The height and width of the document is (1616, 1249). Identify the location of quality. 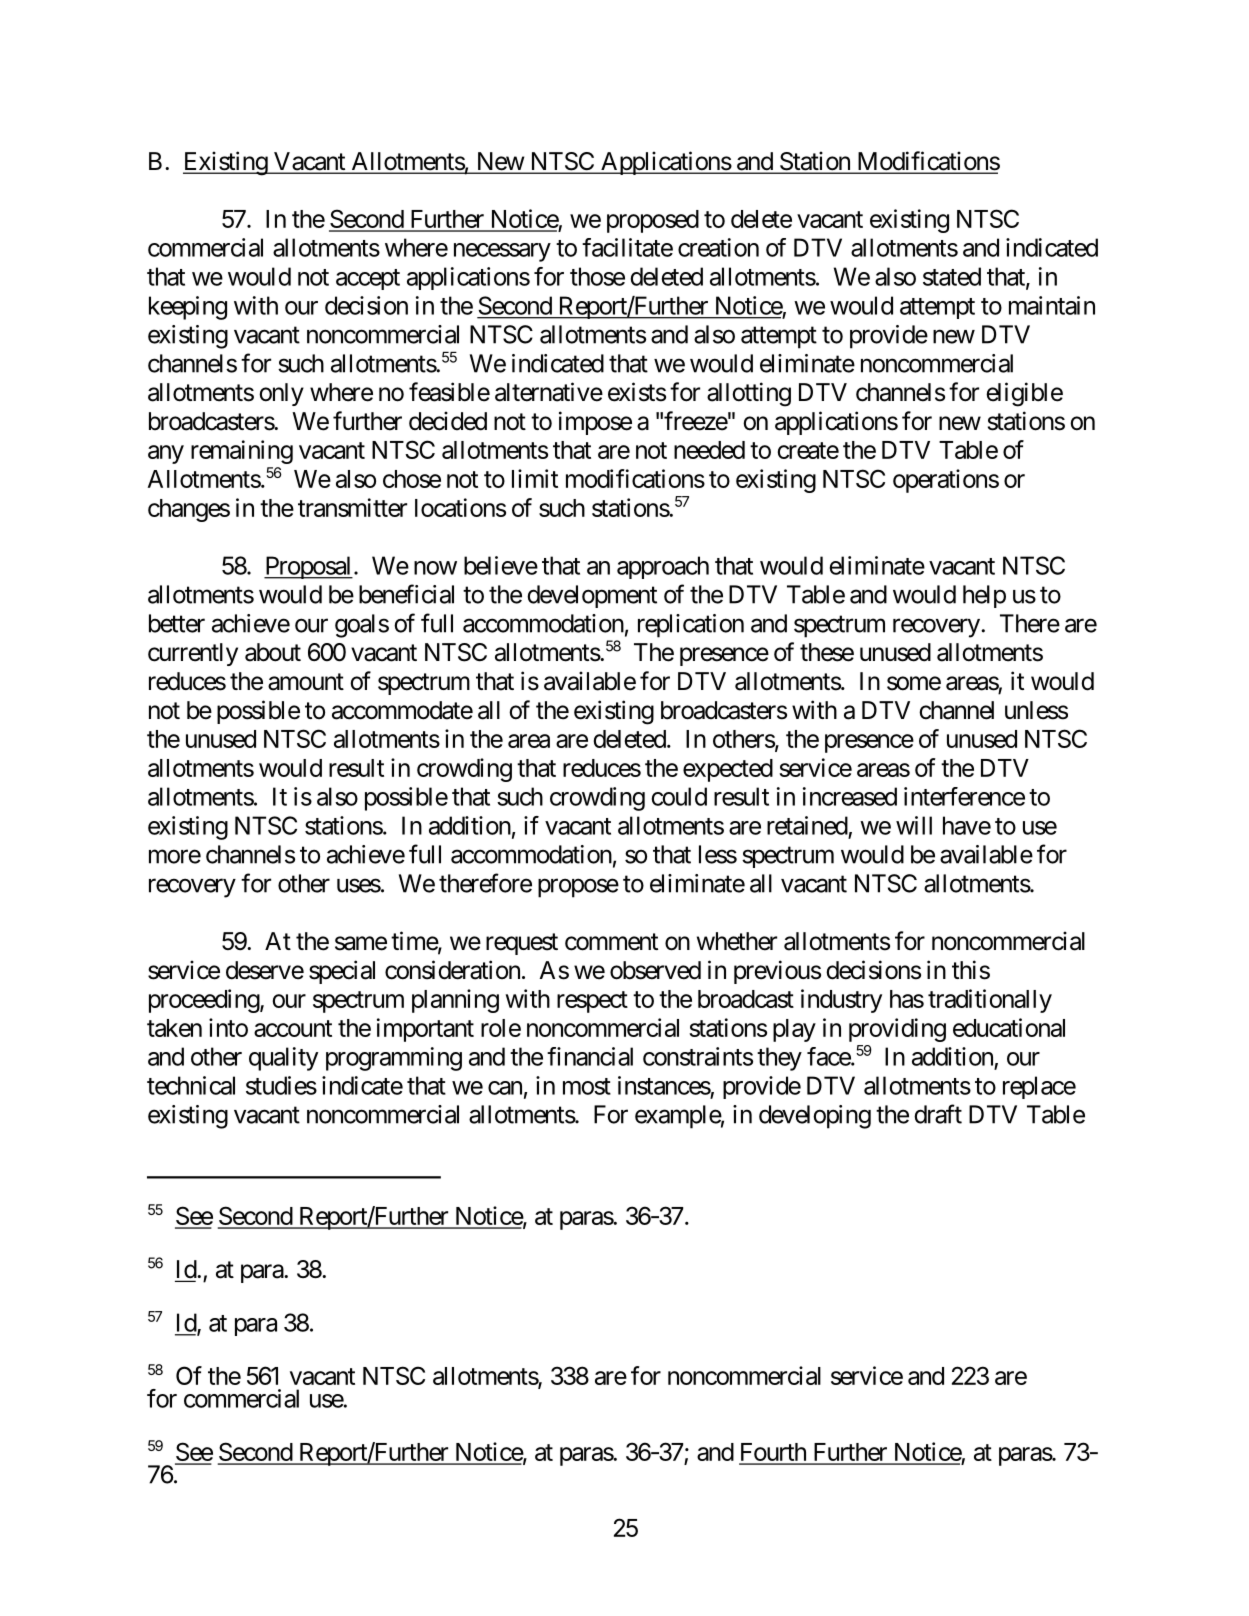
(283, 1059).
